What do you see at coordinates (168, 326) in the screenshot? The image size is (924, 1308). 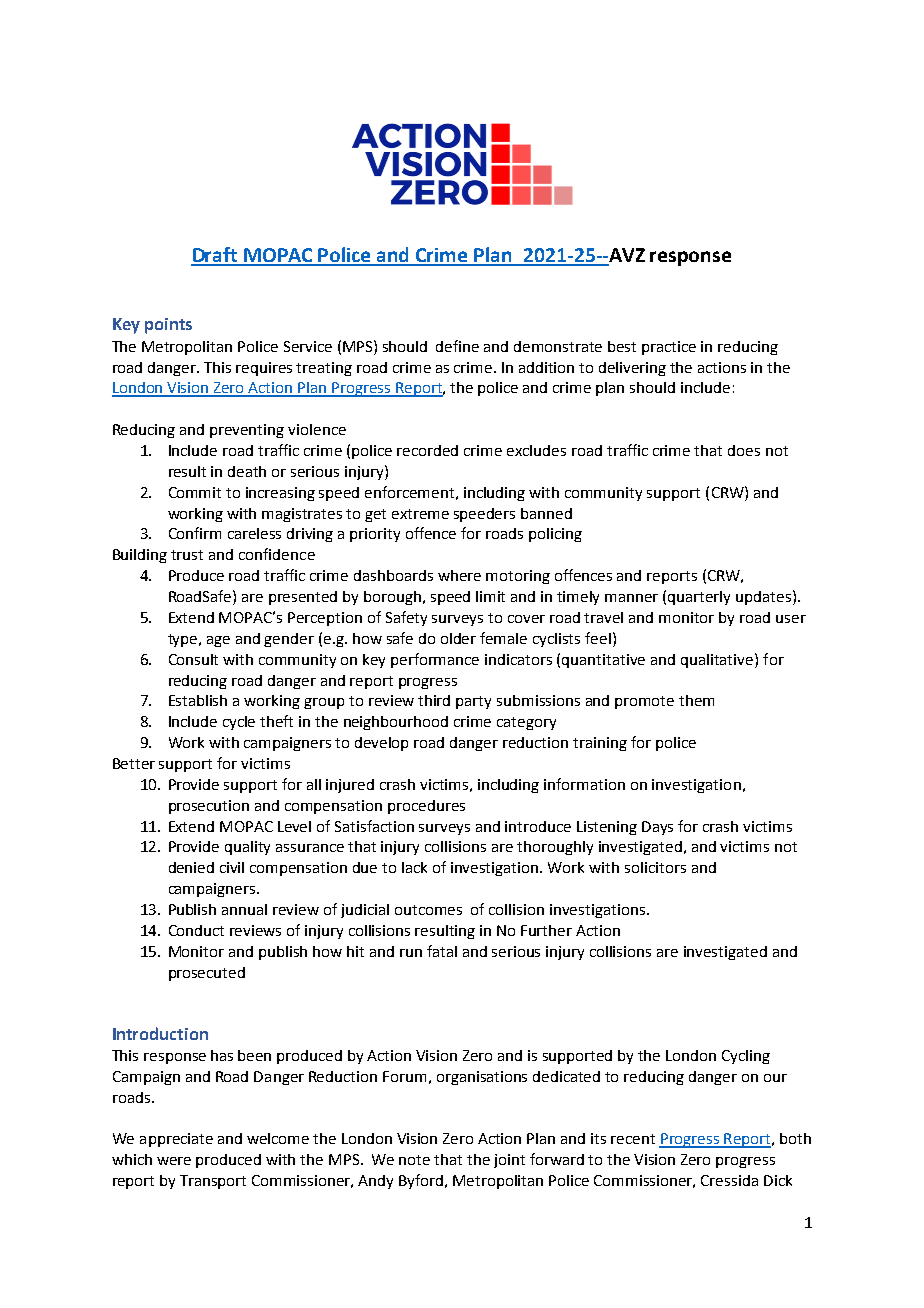 I see `points` at bounding box center [168, 326].
